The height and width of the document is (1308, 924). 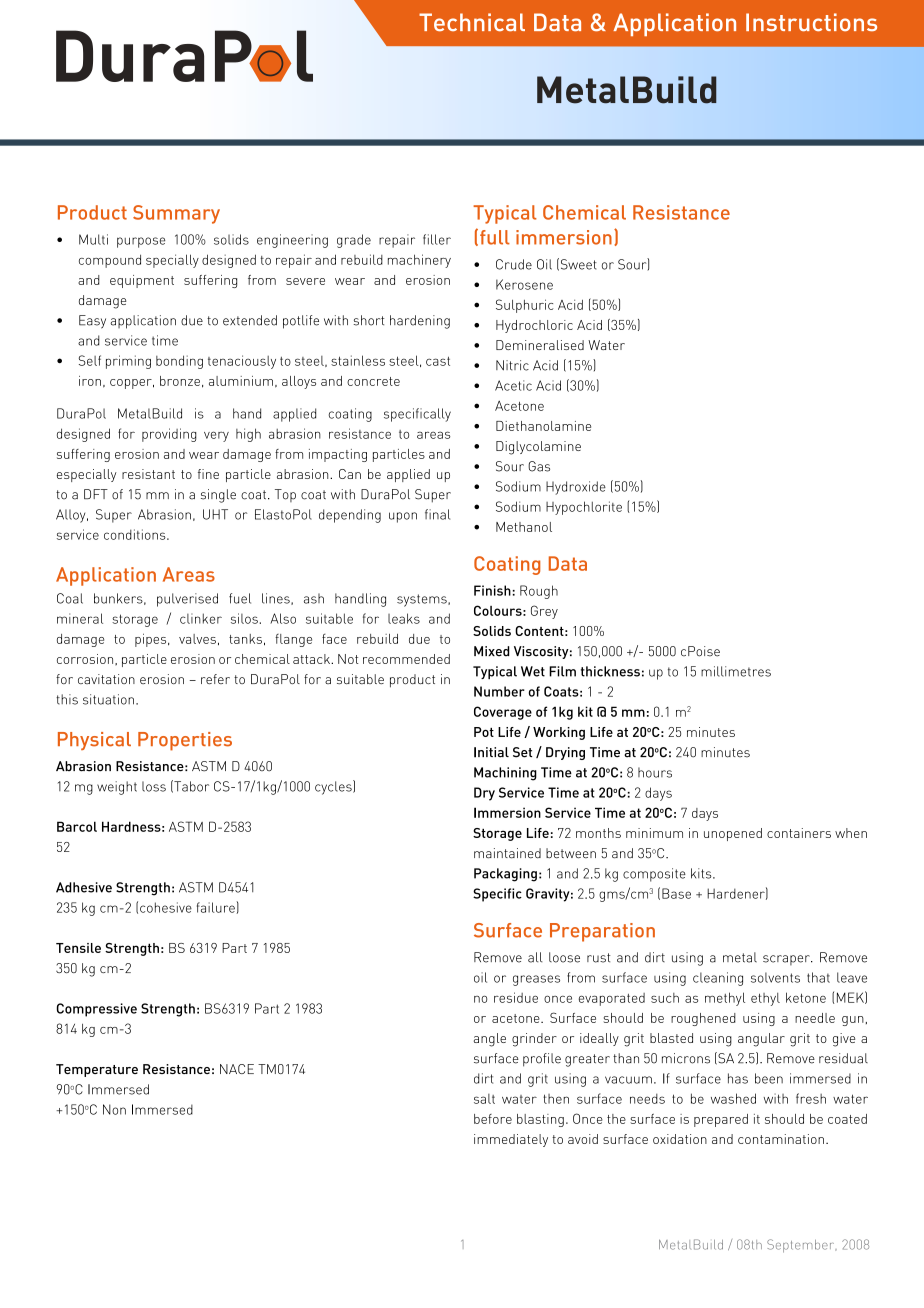 What do you see at coordinates (802, 1246) in the document?
I see `September` at bounding box center [802, 1246].
